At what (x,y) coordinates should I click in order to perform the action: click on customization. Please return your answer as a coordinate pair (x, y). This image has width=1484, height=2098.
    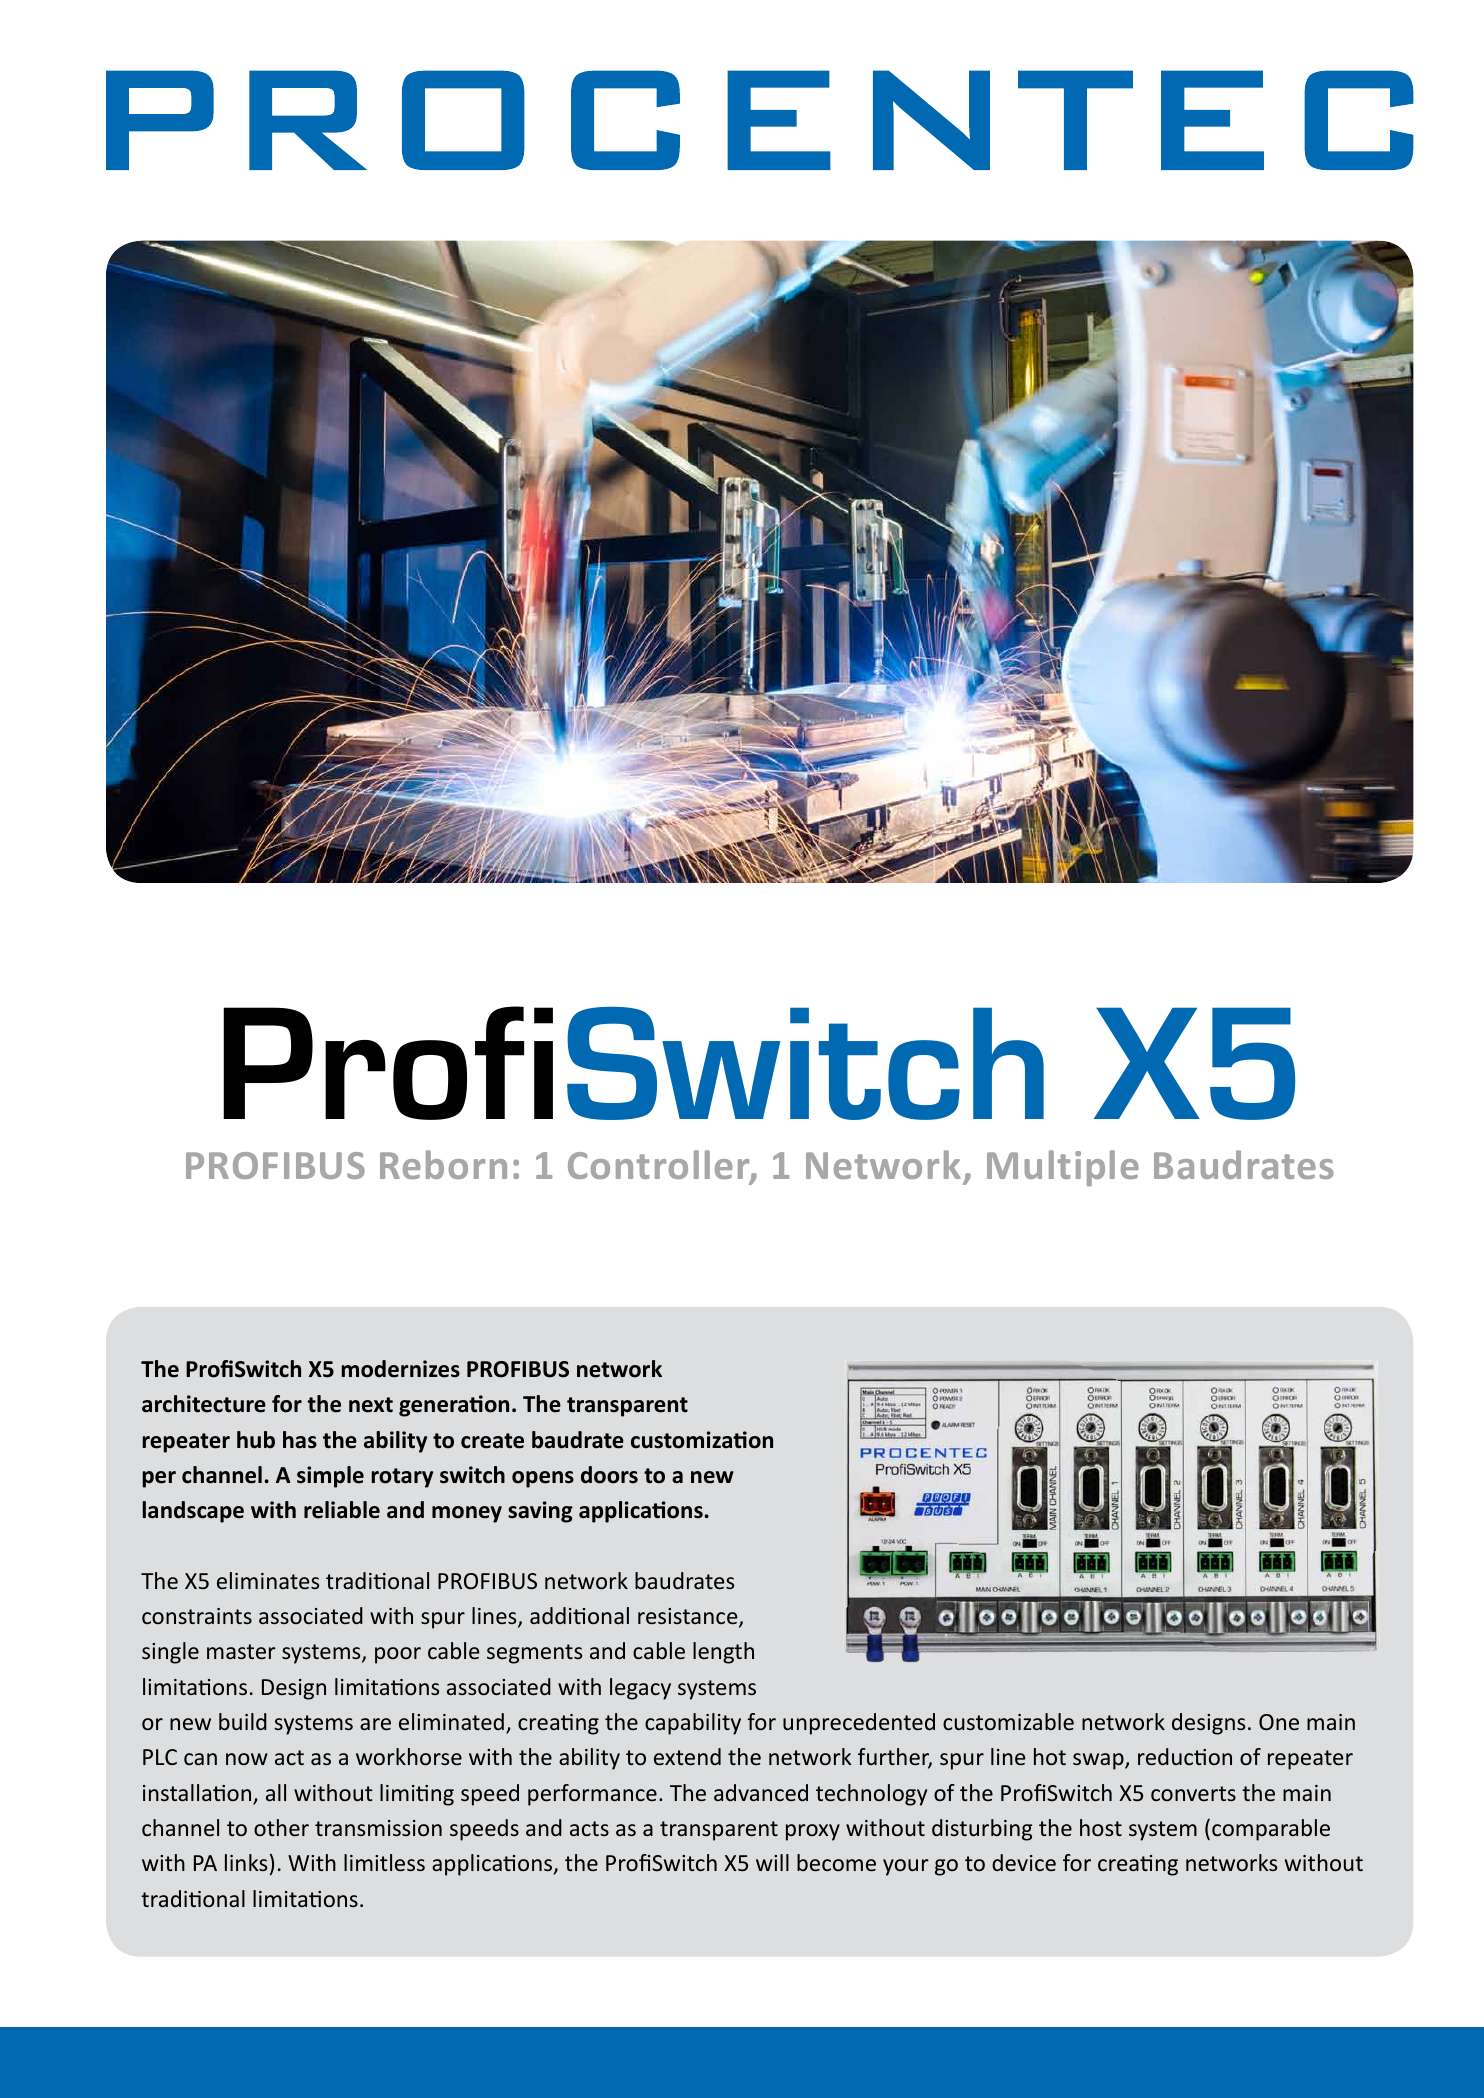
    Looking at the image, I should click on (702, 1440).
